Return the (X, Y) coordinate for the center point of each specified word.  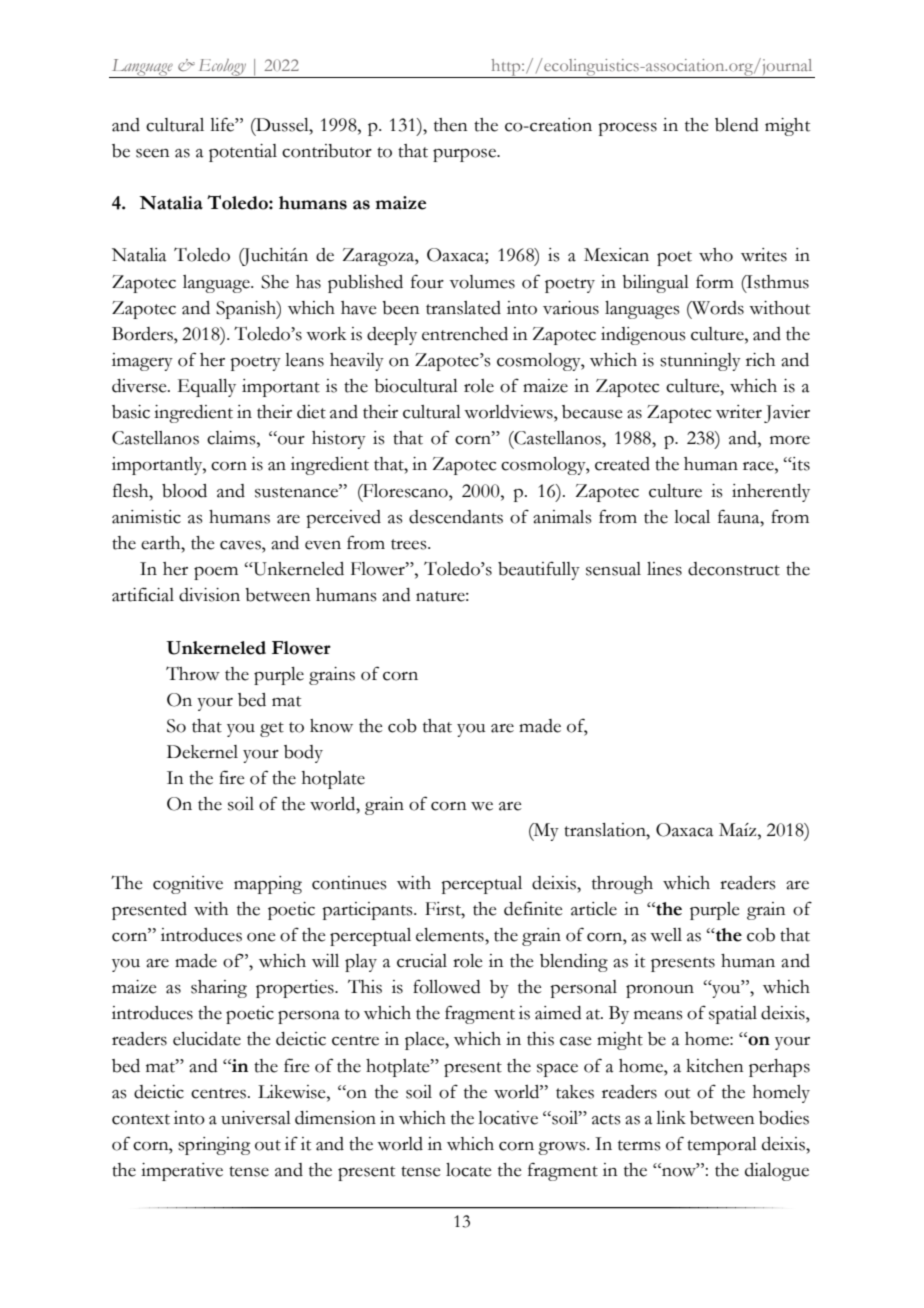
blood (184, 491)
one (261, 937)
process (627, 129)
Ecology (222, 68)
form (715, 281)
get (272, 729)
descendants (456, 517)
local (692, 517)
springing (214, 1146)
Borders (143, 334)
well (666, 935)
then (451, 125)
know (331, 726)
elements (451, 935)
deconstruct (734, 569)
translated (463, 308)
